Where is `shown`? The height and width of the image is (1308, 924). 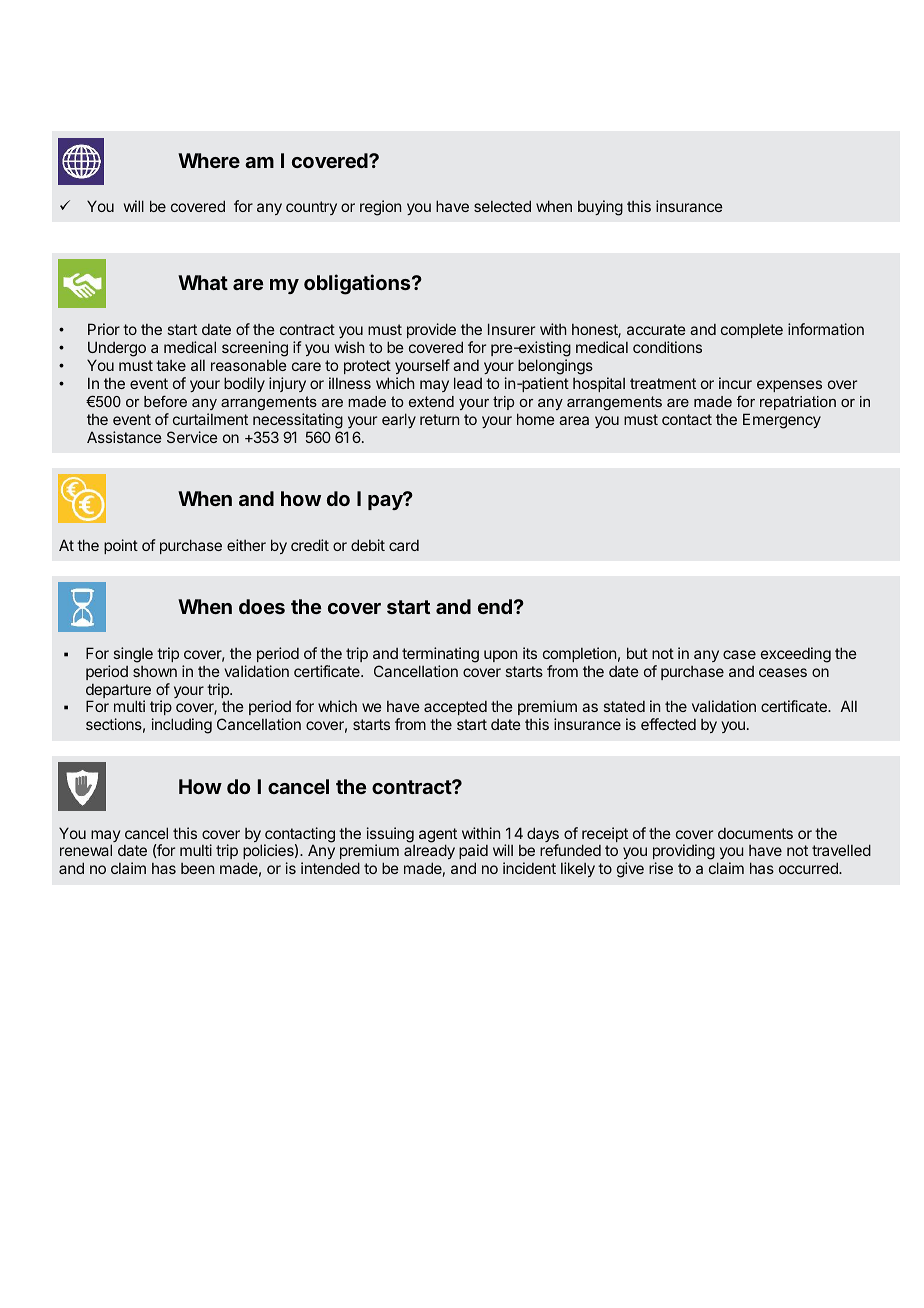
shown is located at coordinates (155, 671).
